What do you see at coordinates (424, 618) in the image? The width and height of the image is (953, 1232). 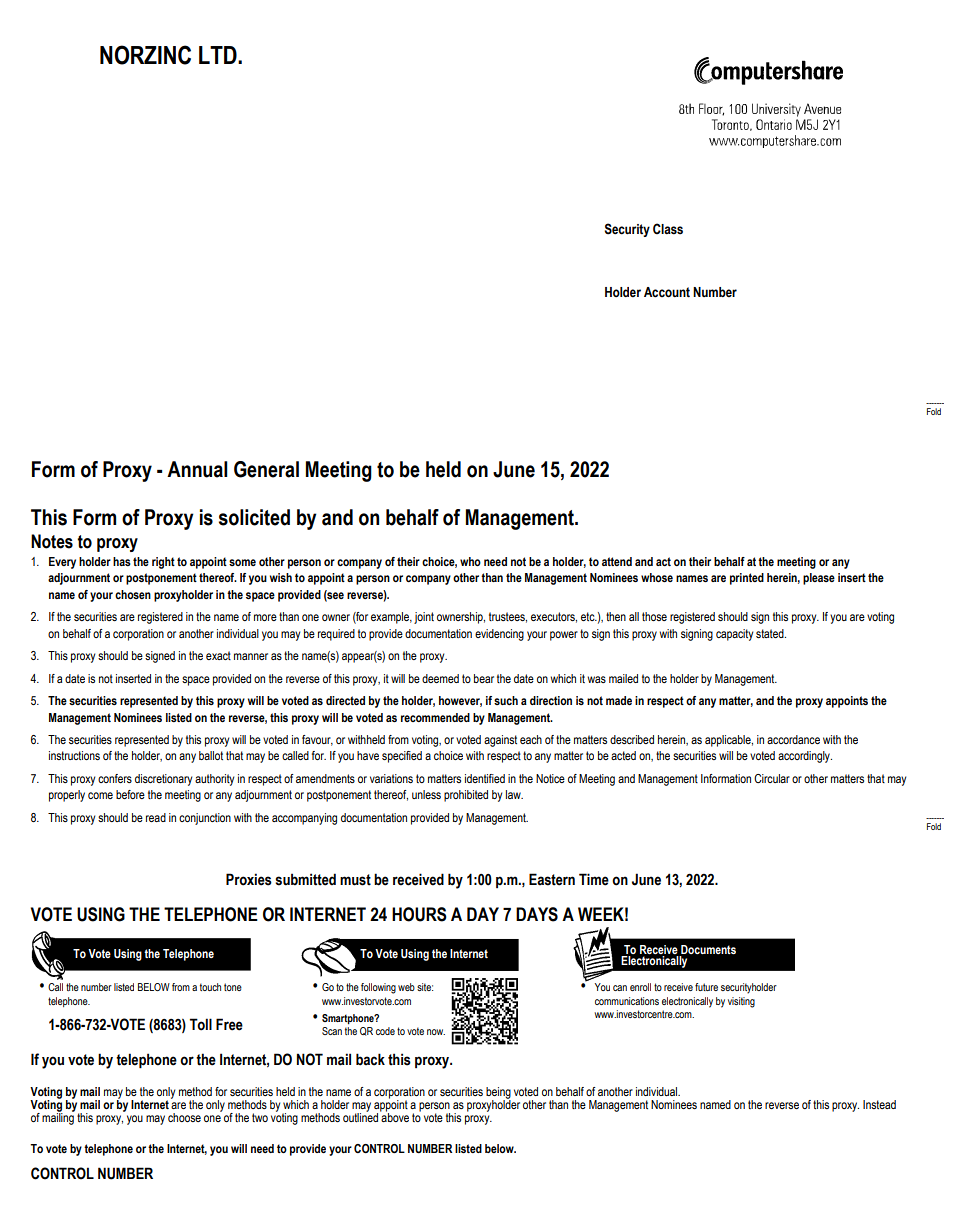 I see `joint` at bounding box center [424, 618].
